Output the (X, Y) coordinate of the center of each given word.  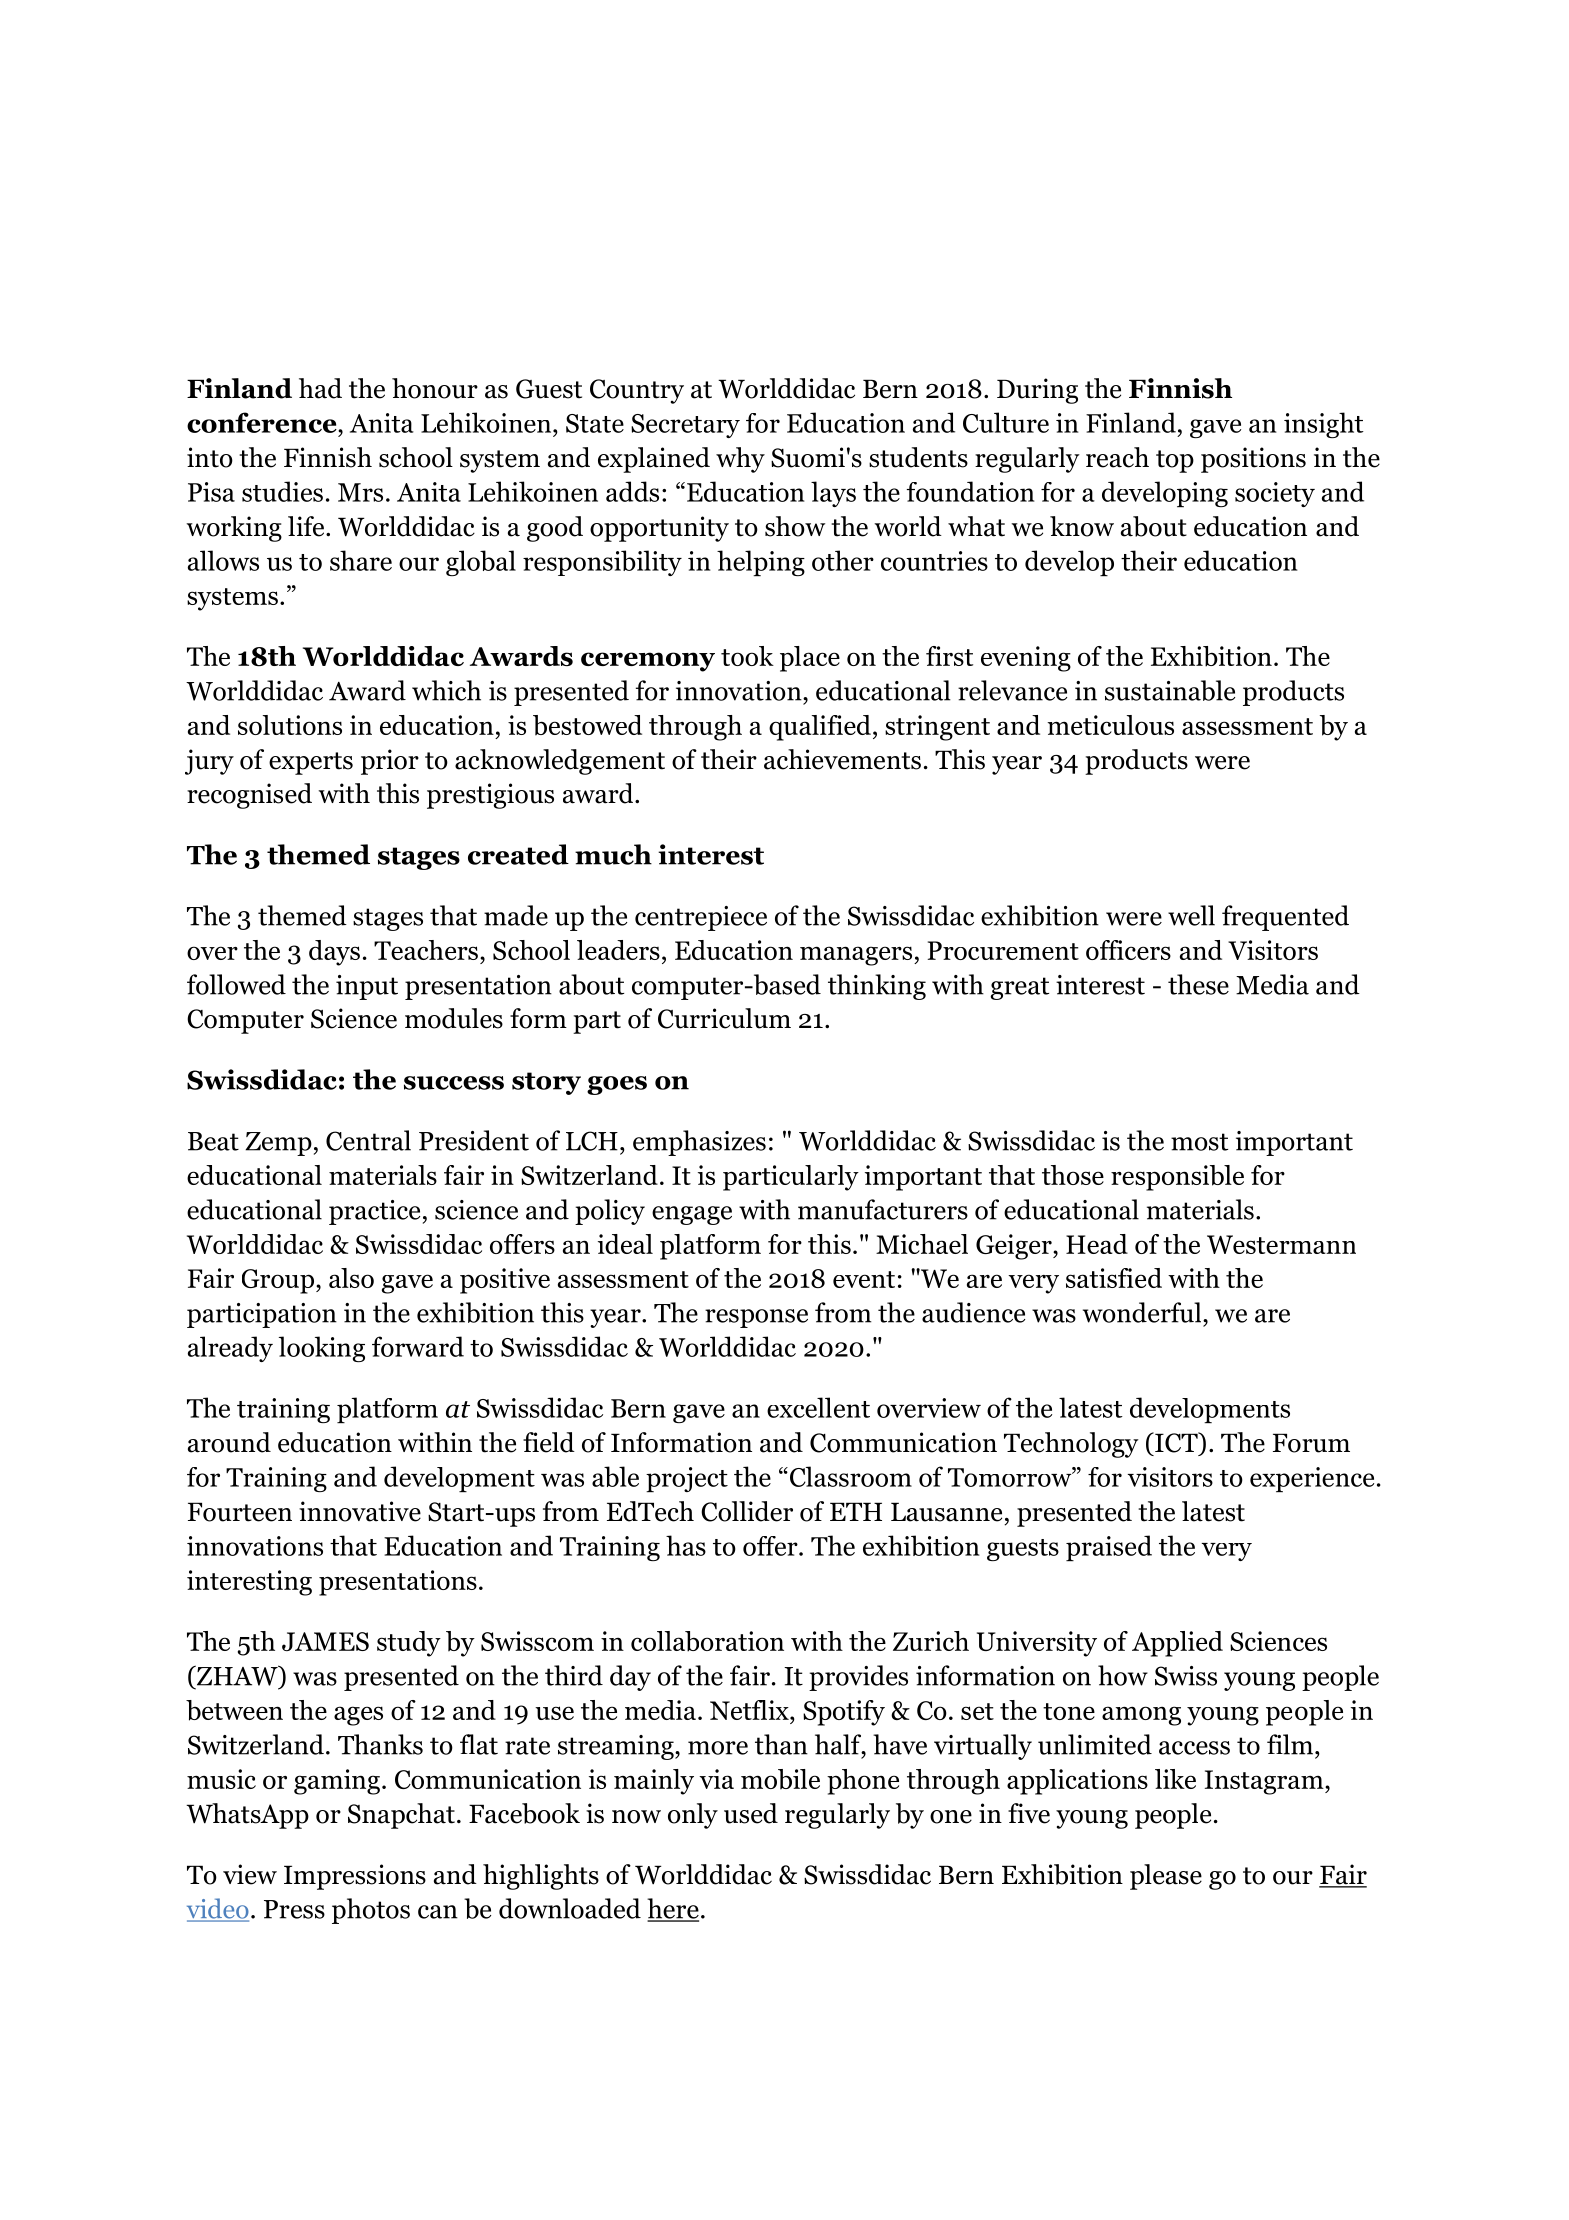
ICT (1176, 1443)
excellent (818, 1407)
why (740, 460)
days (334, 953)
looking (322, 1349)
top (1175, 461)
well (1191, 915)
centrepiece (701, 918)
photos (371, 1911)
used (751, 1813)
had (320, 388)
